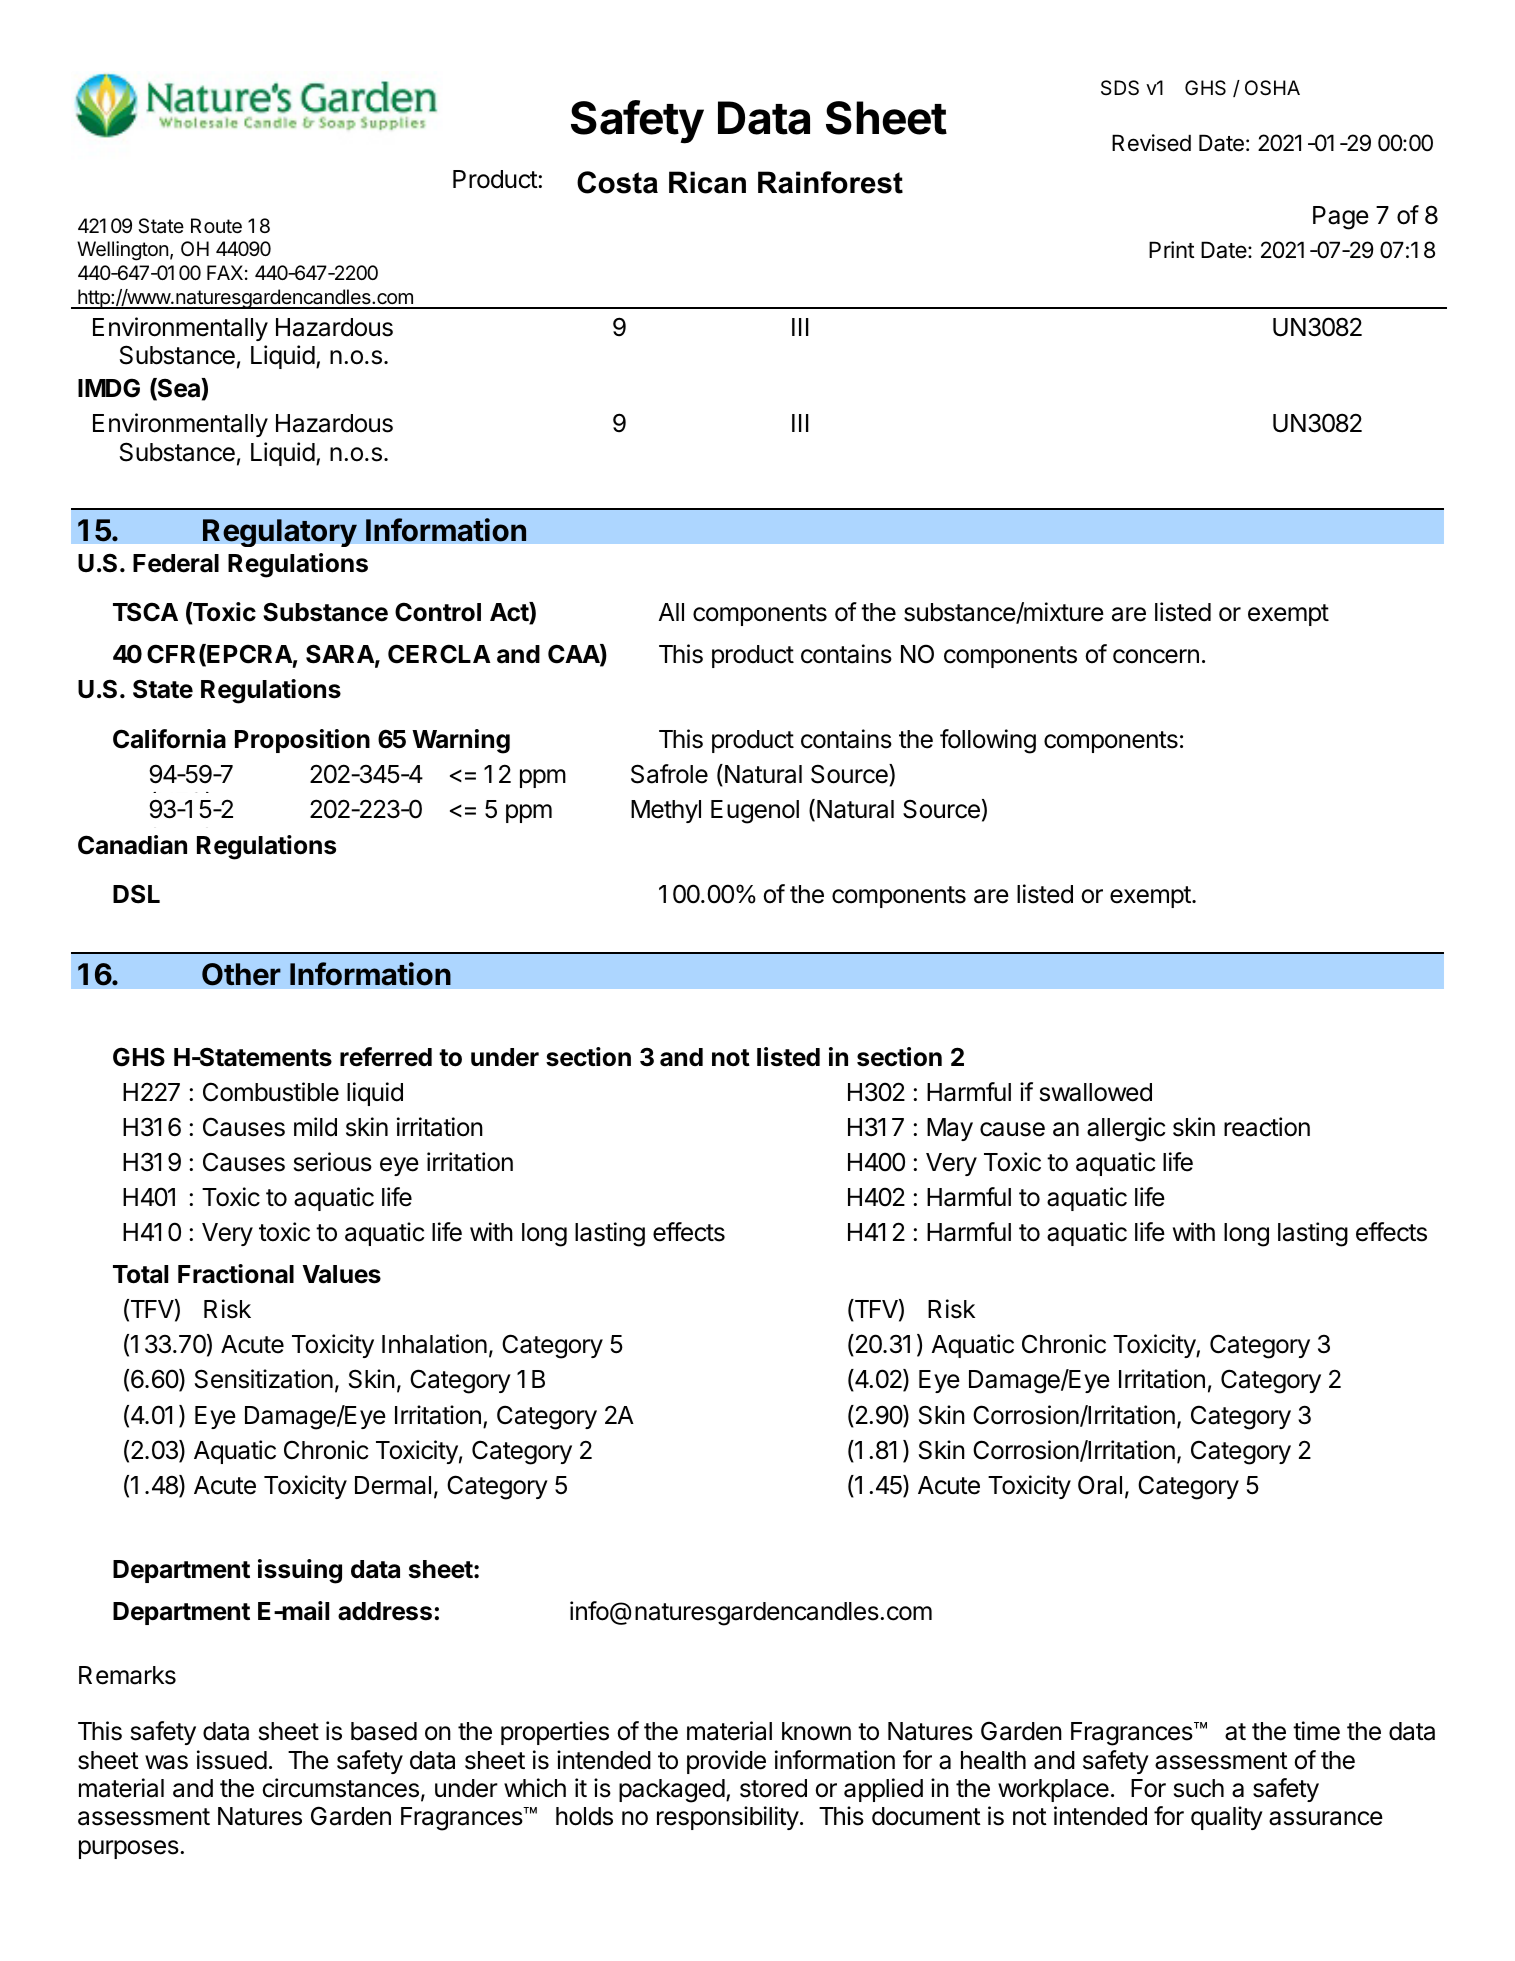  Describe the element at coordinates (232, 1760) in the document. I see `issued` at that location.
